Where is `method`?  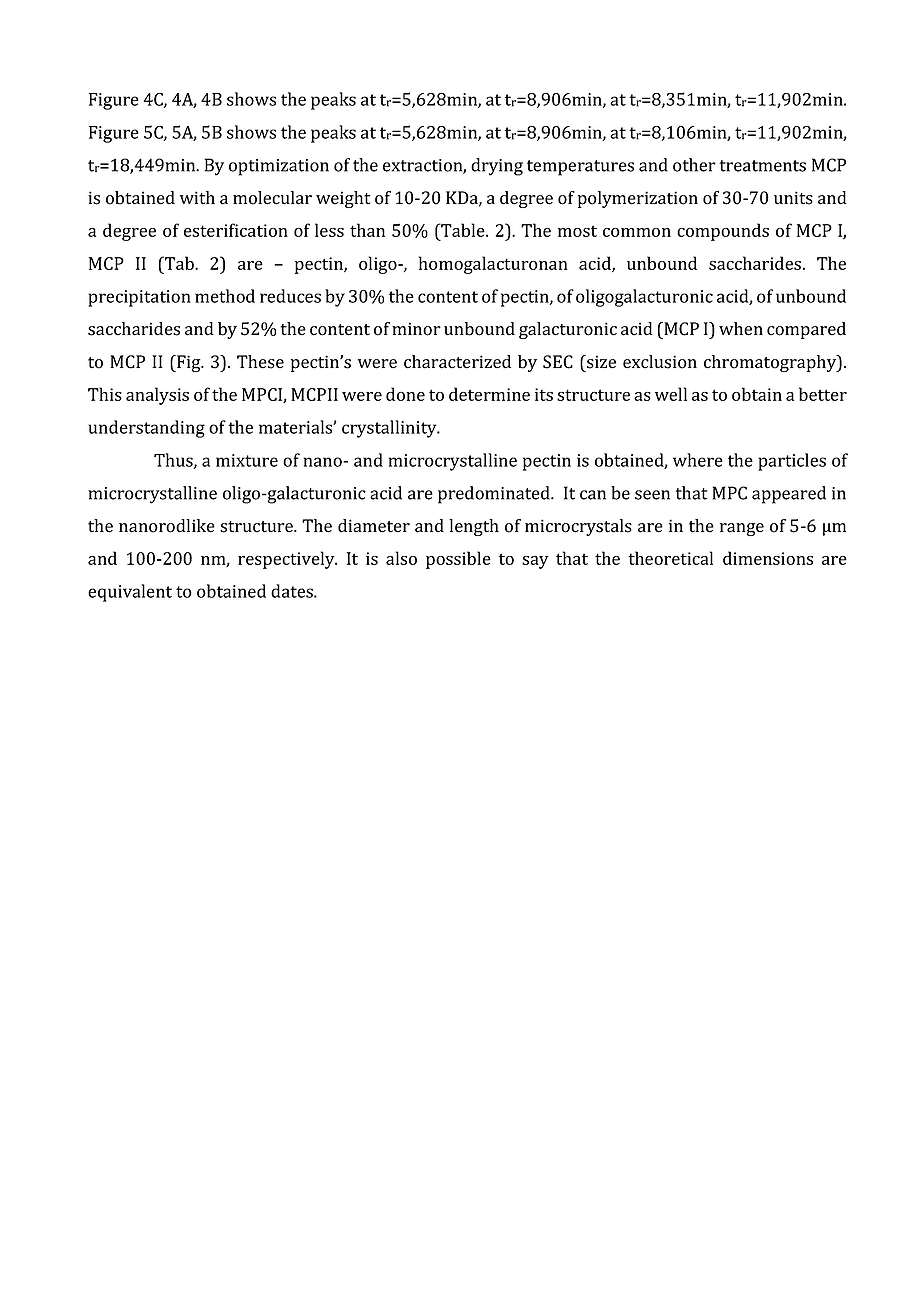
method is located at coordinates (225, 296).
